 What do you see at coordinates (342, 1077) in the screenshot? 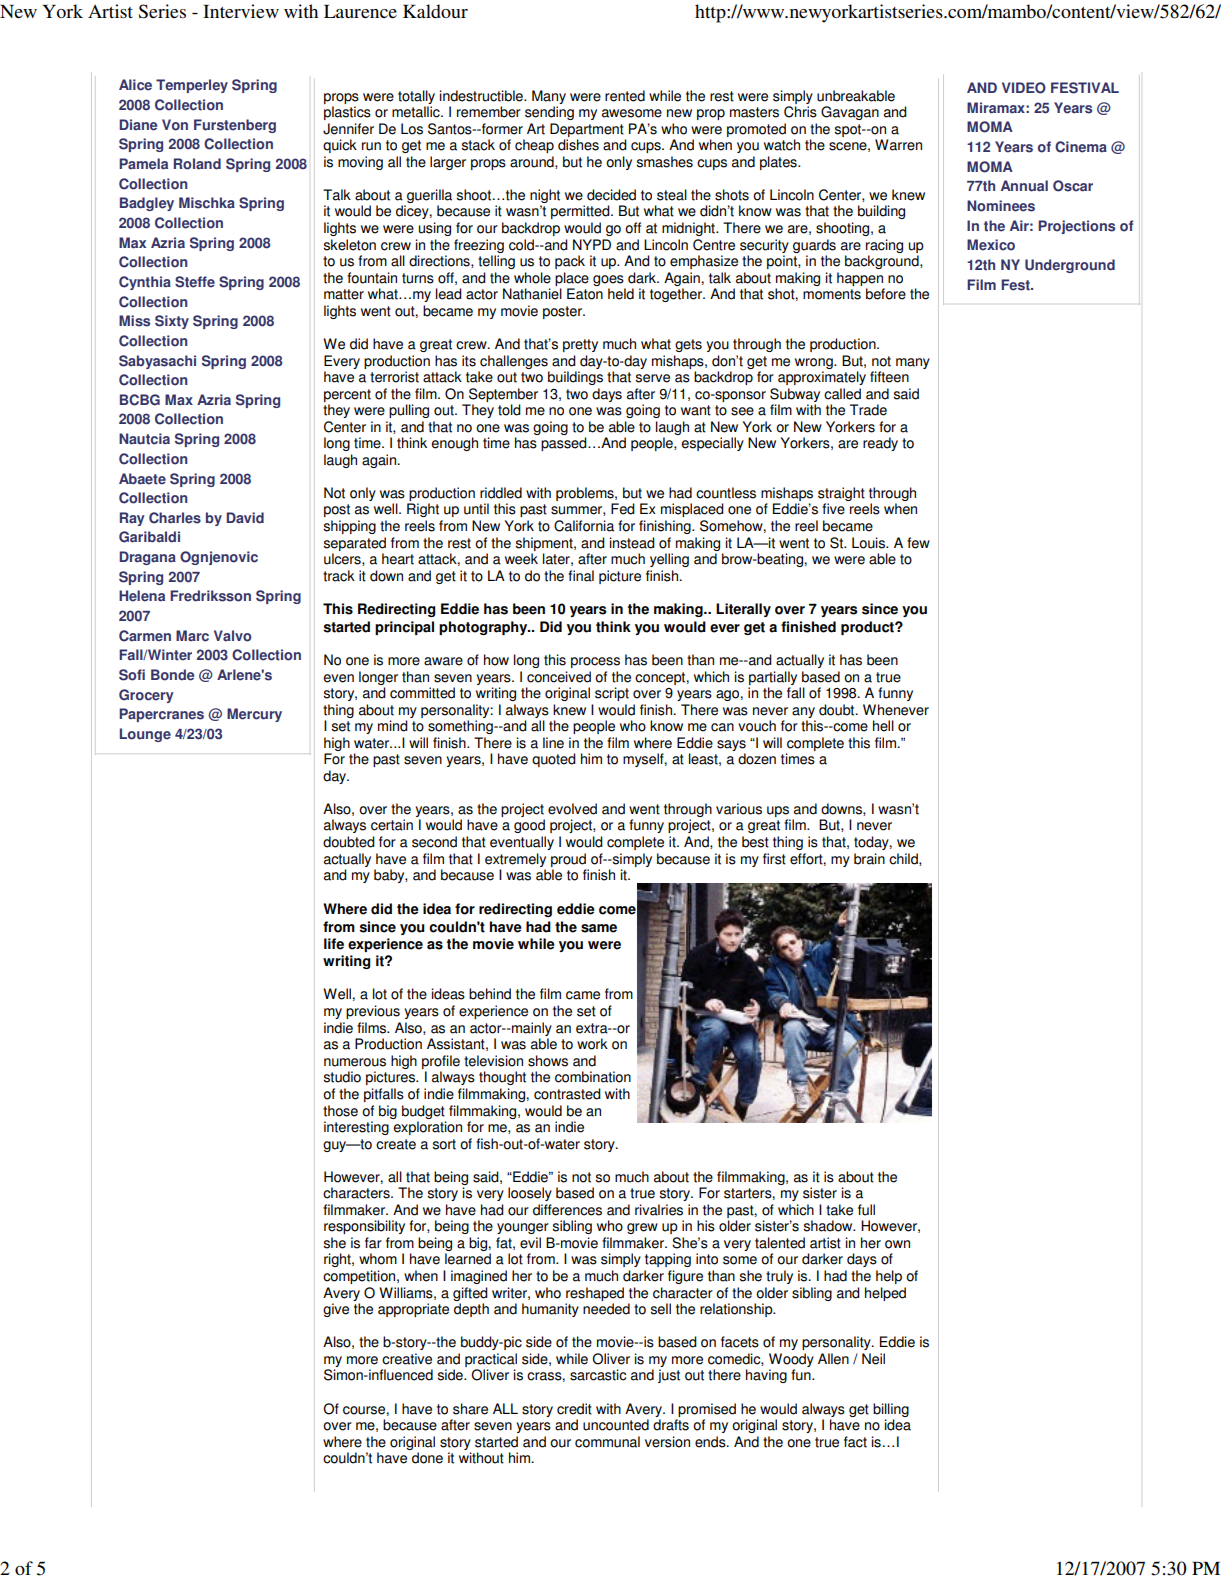
I see `studio` at bounding box center [342, 1077].
